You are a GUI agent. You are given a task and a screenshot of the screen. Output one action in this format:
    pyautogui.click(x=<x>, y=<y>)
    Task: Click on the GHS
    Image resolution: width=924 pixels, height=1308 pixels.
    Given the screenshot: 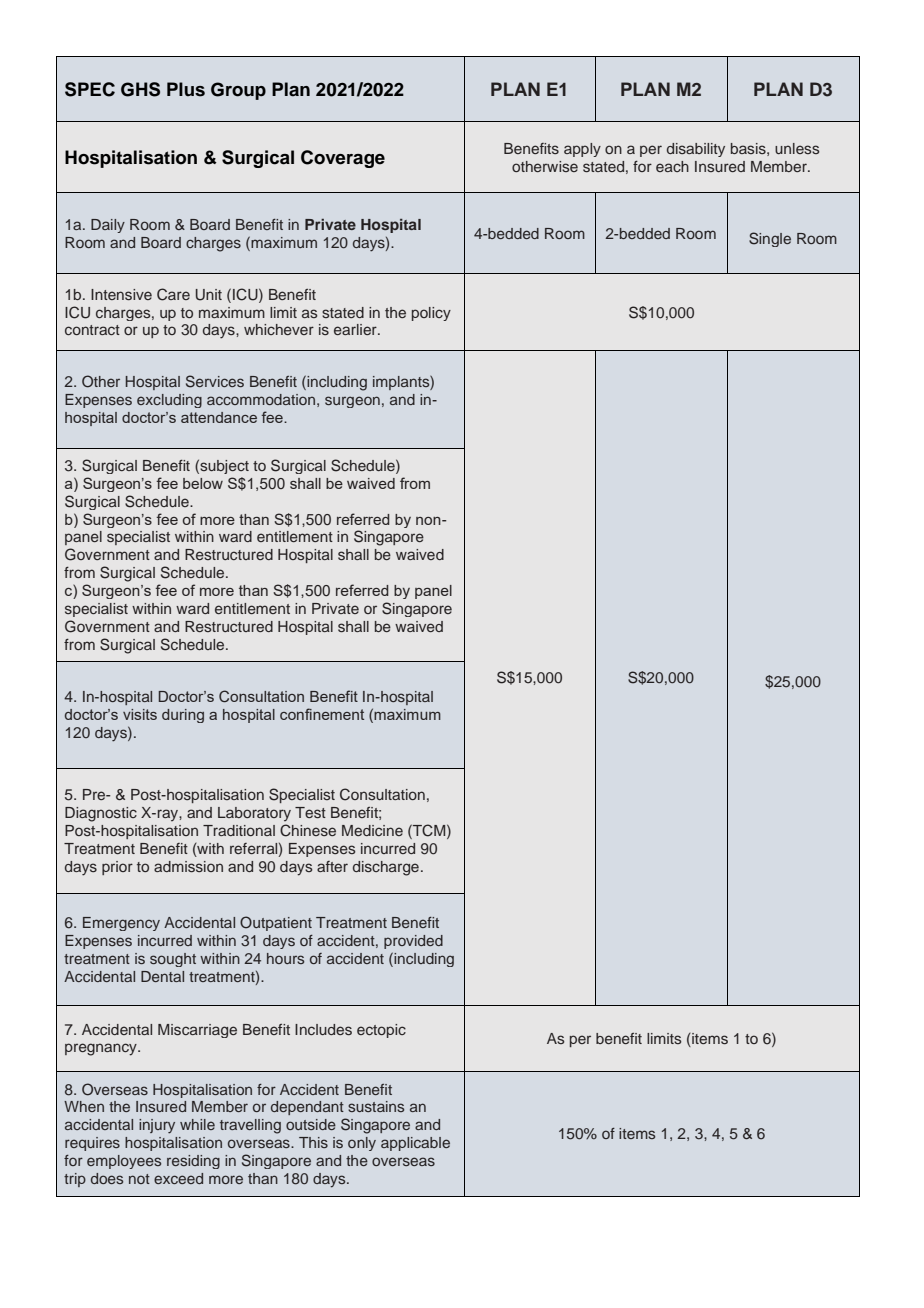 What is the action you would take?
    pyautogui.click(x=140, y=89)
